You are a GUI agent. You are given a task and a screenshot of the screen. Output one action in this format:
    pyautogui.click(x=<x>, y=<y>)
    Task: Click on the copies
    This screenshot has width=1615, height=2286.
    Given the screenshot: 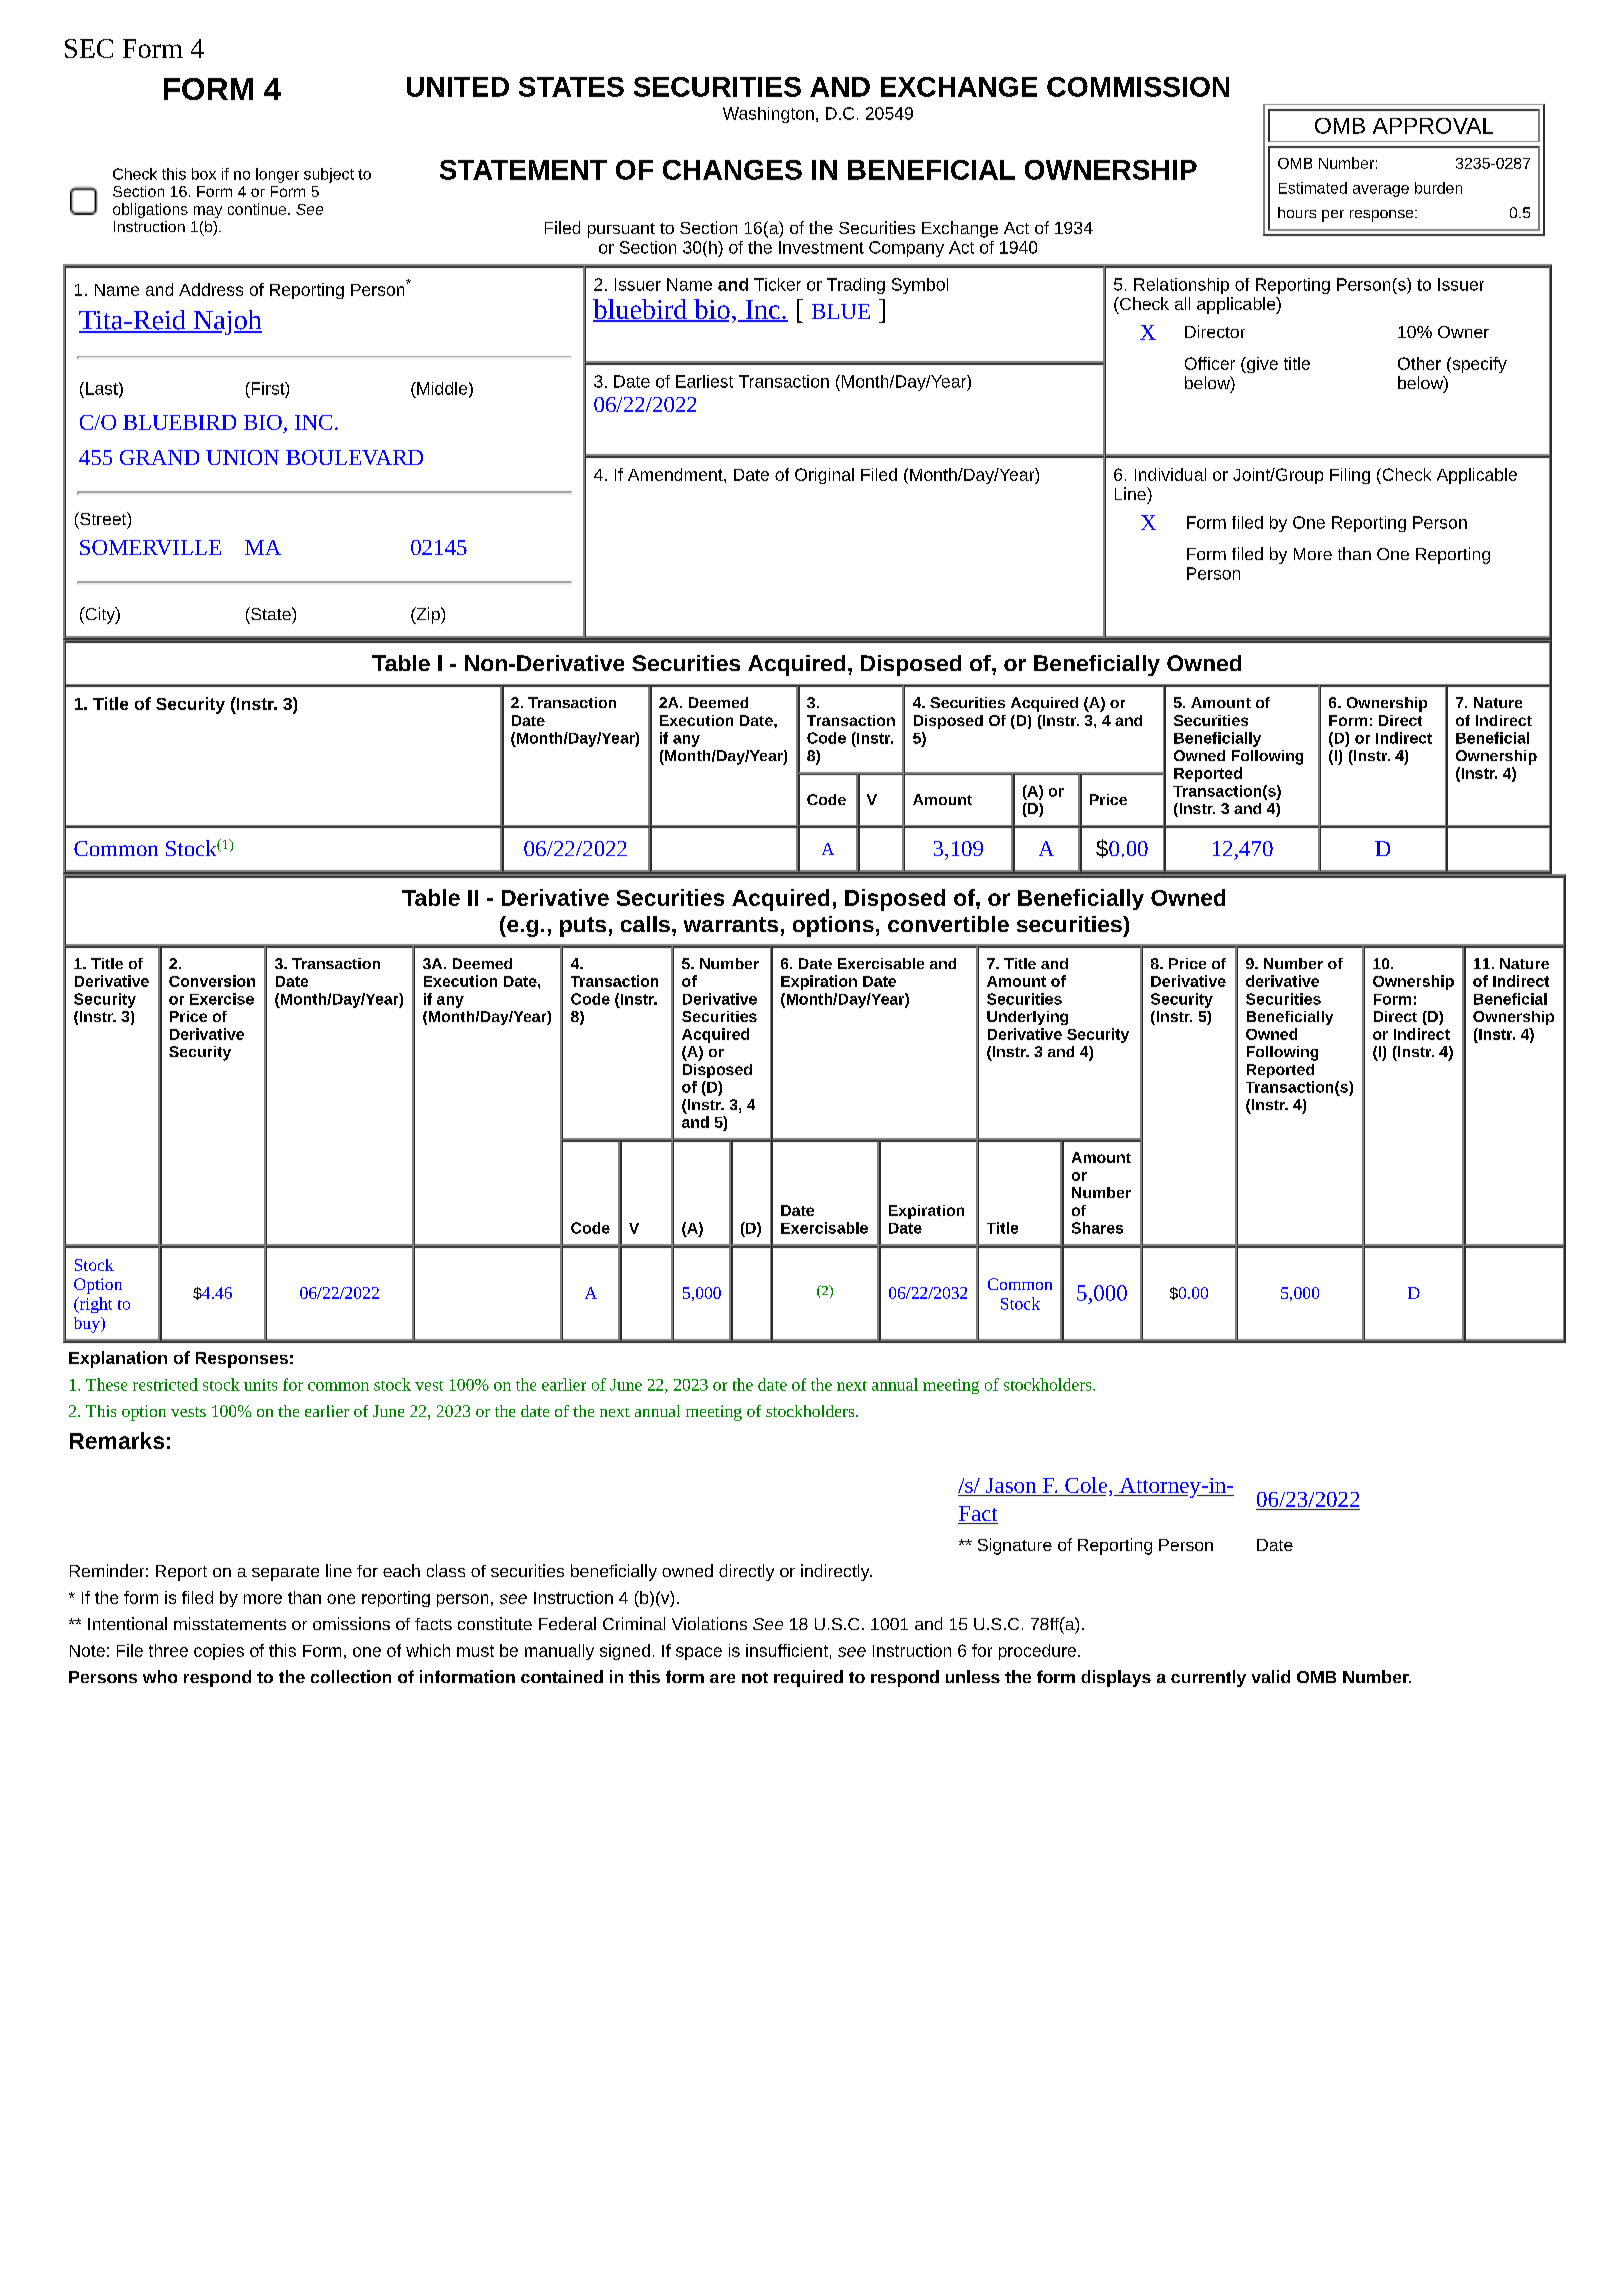 What is the action you would take?
    pyautogui.click(x=219, y=1652)
